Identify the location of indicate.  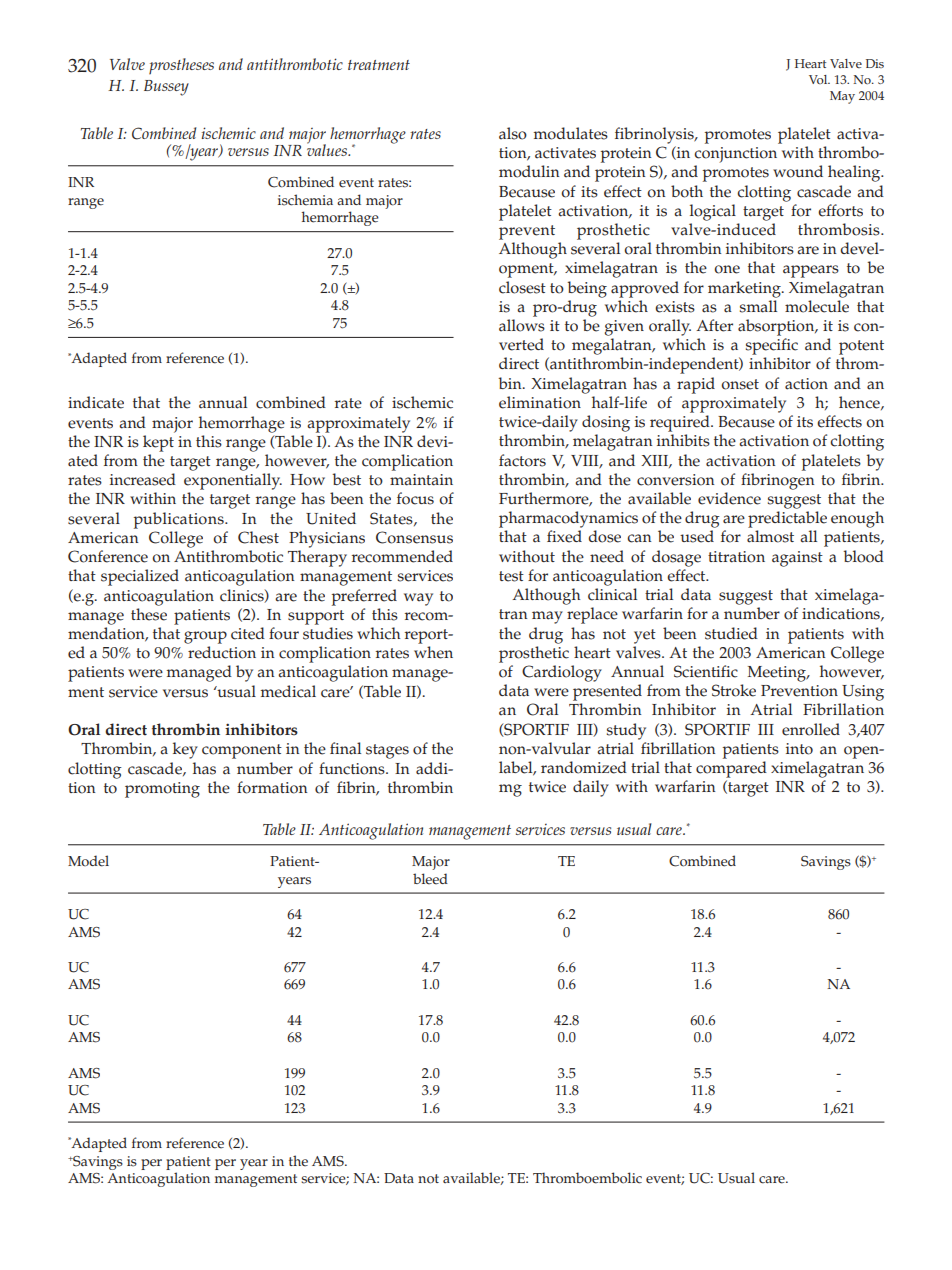
(96, 402).
